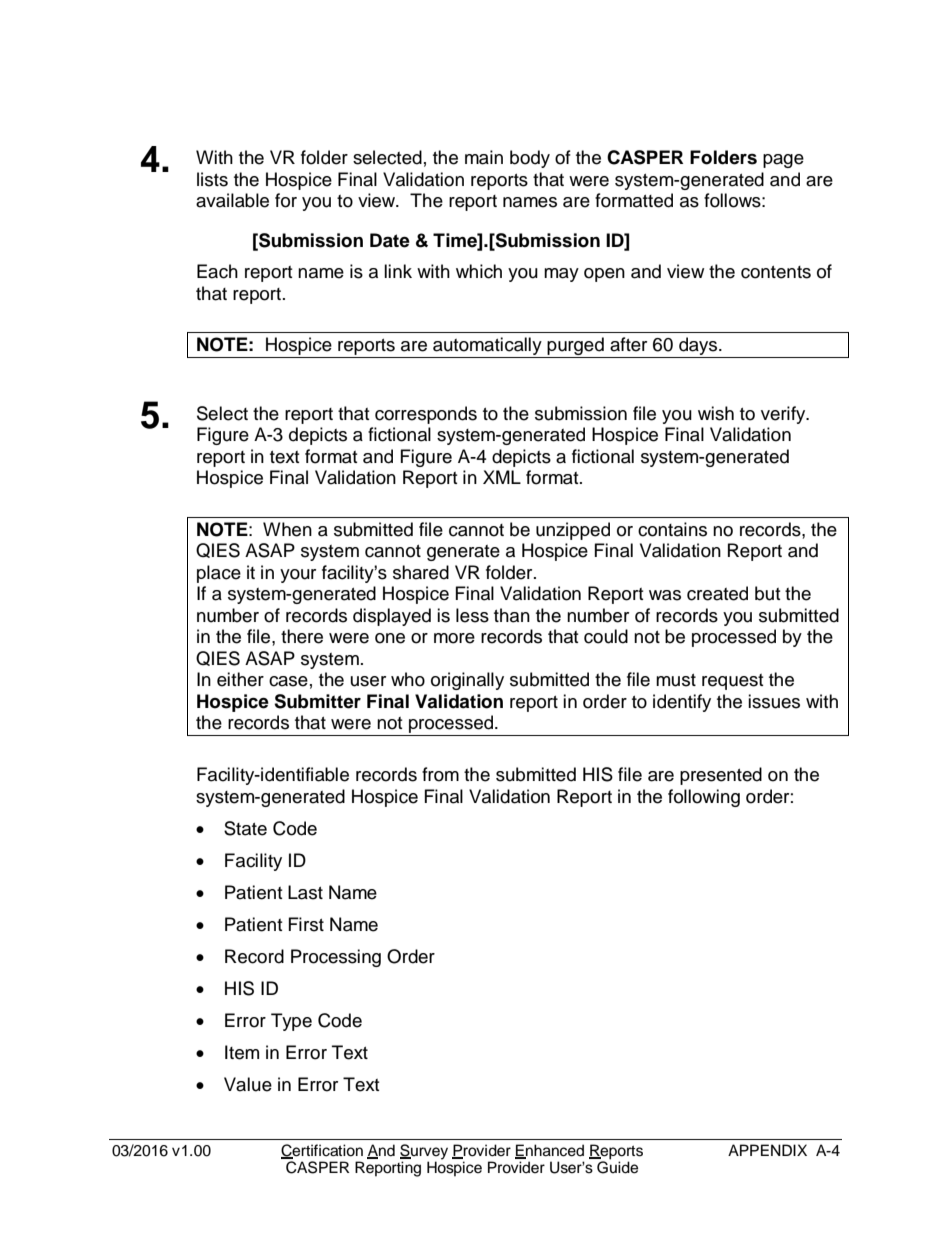 This screenshot has height=1233, width=952. I want to click on State, so click(245, 828).
